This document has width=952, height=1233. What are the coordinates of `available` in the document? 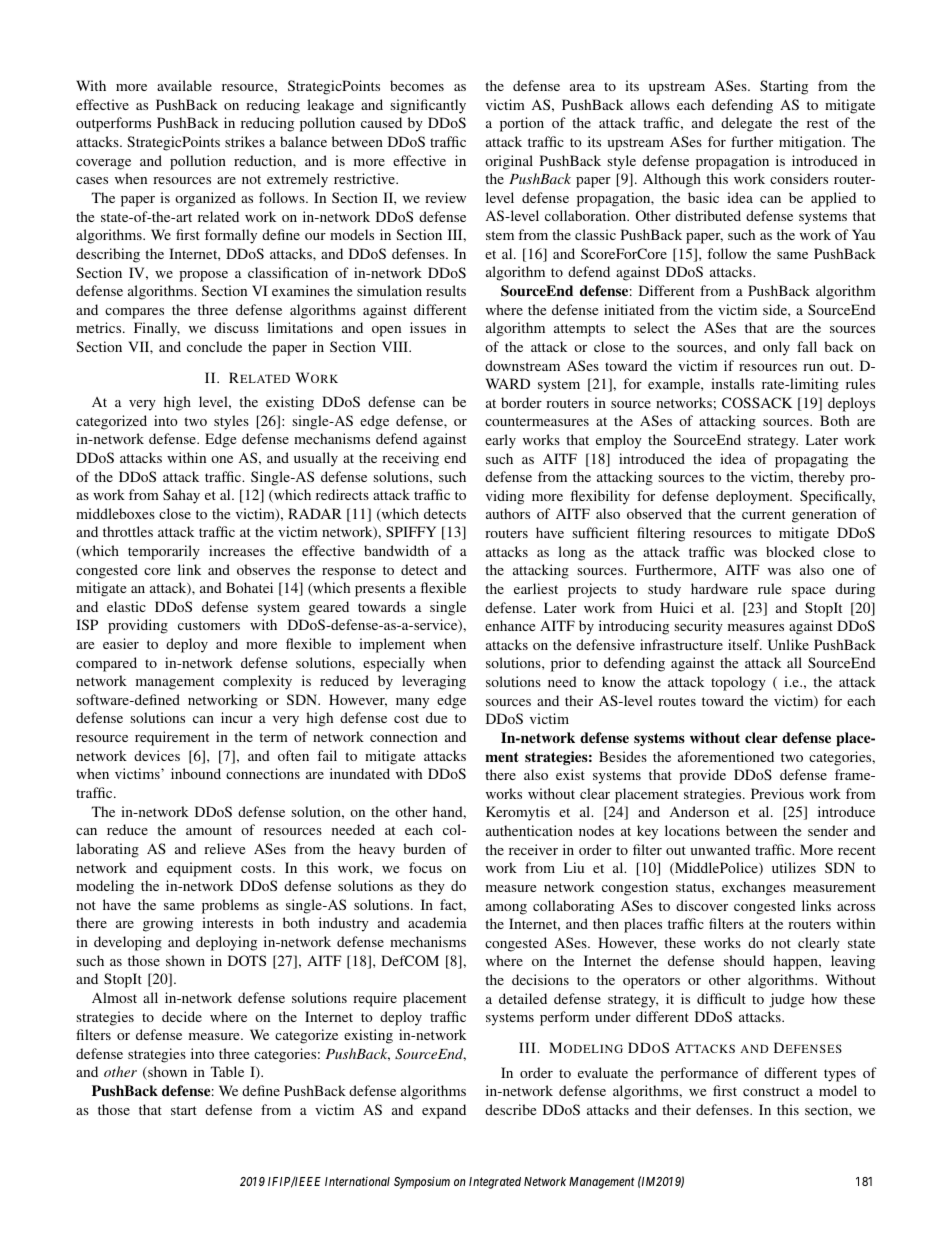 It's located at (184, 85).
